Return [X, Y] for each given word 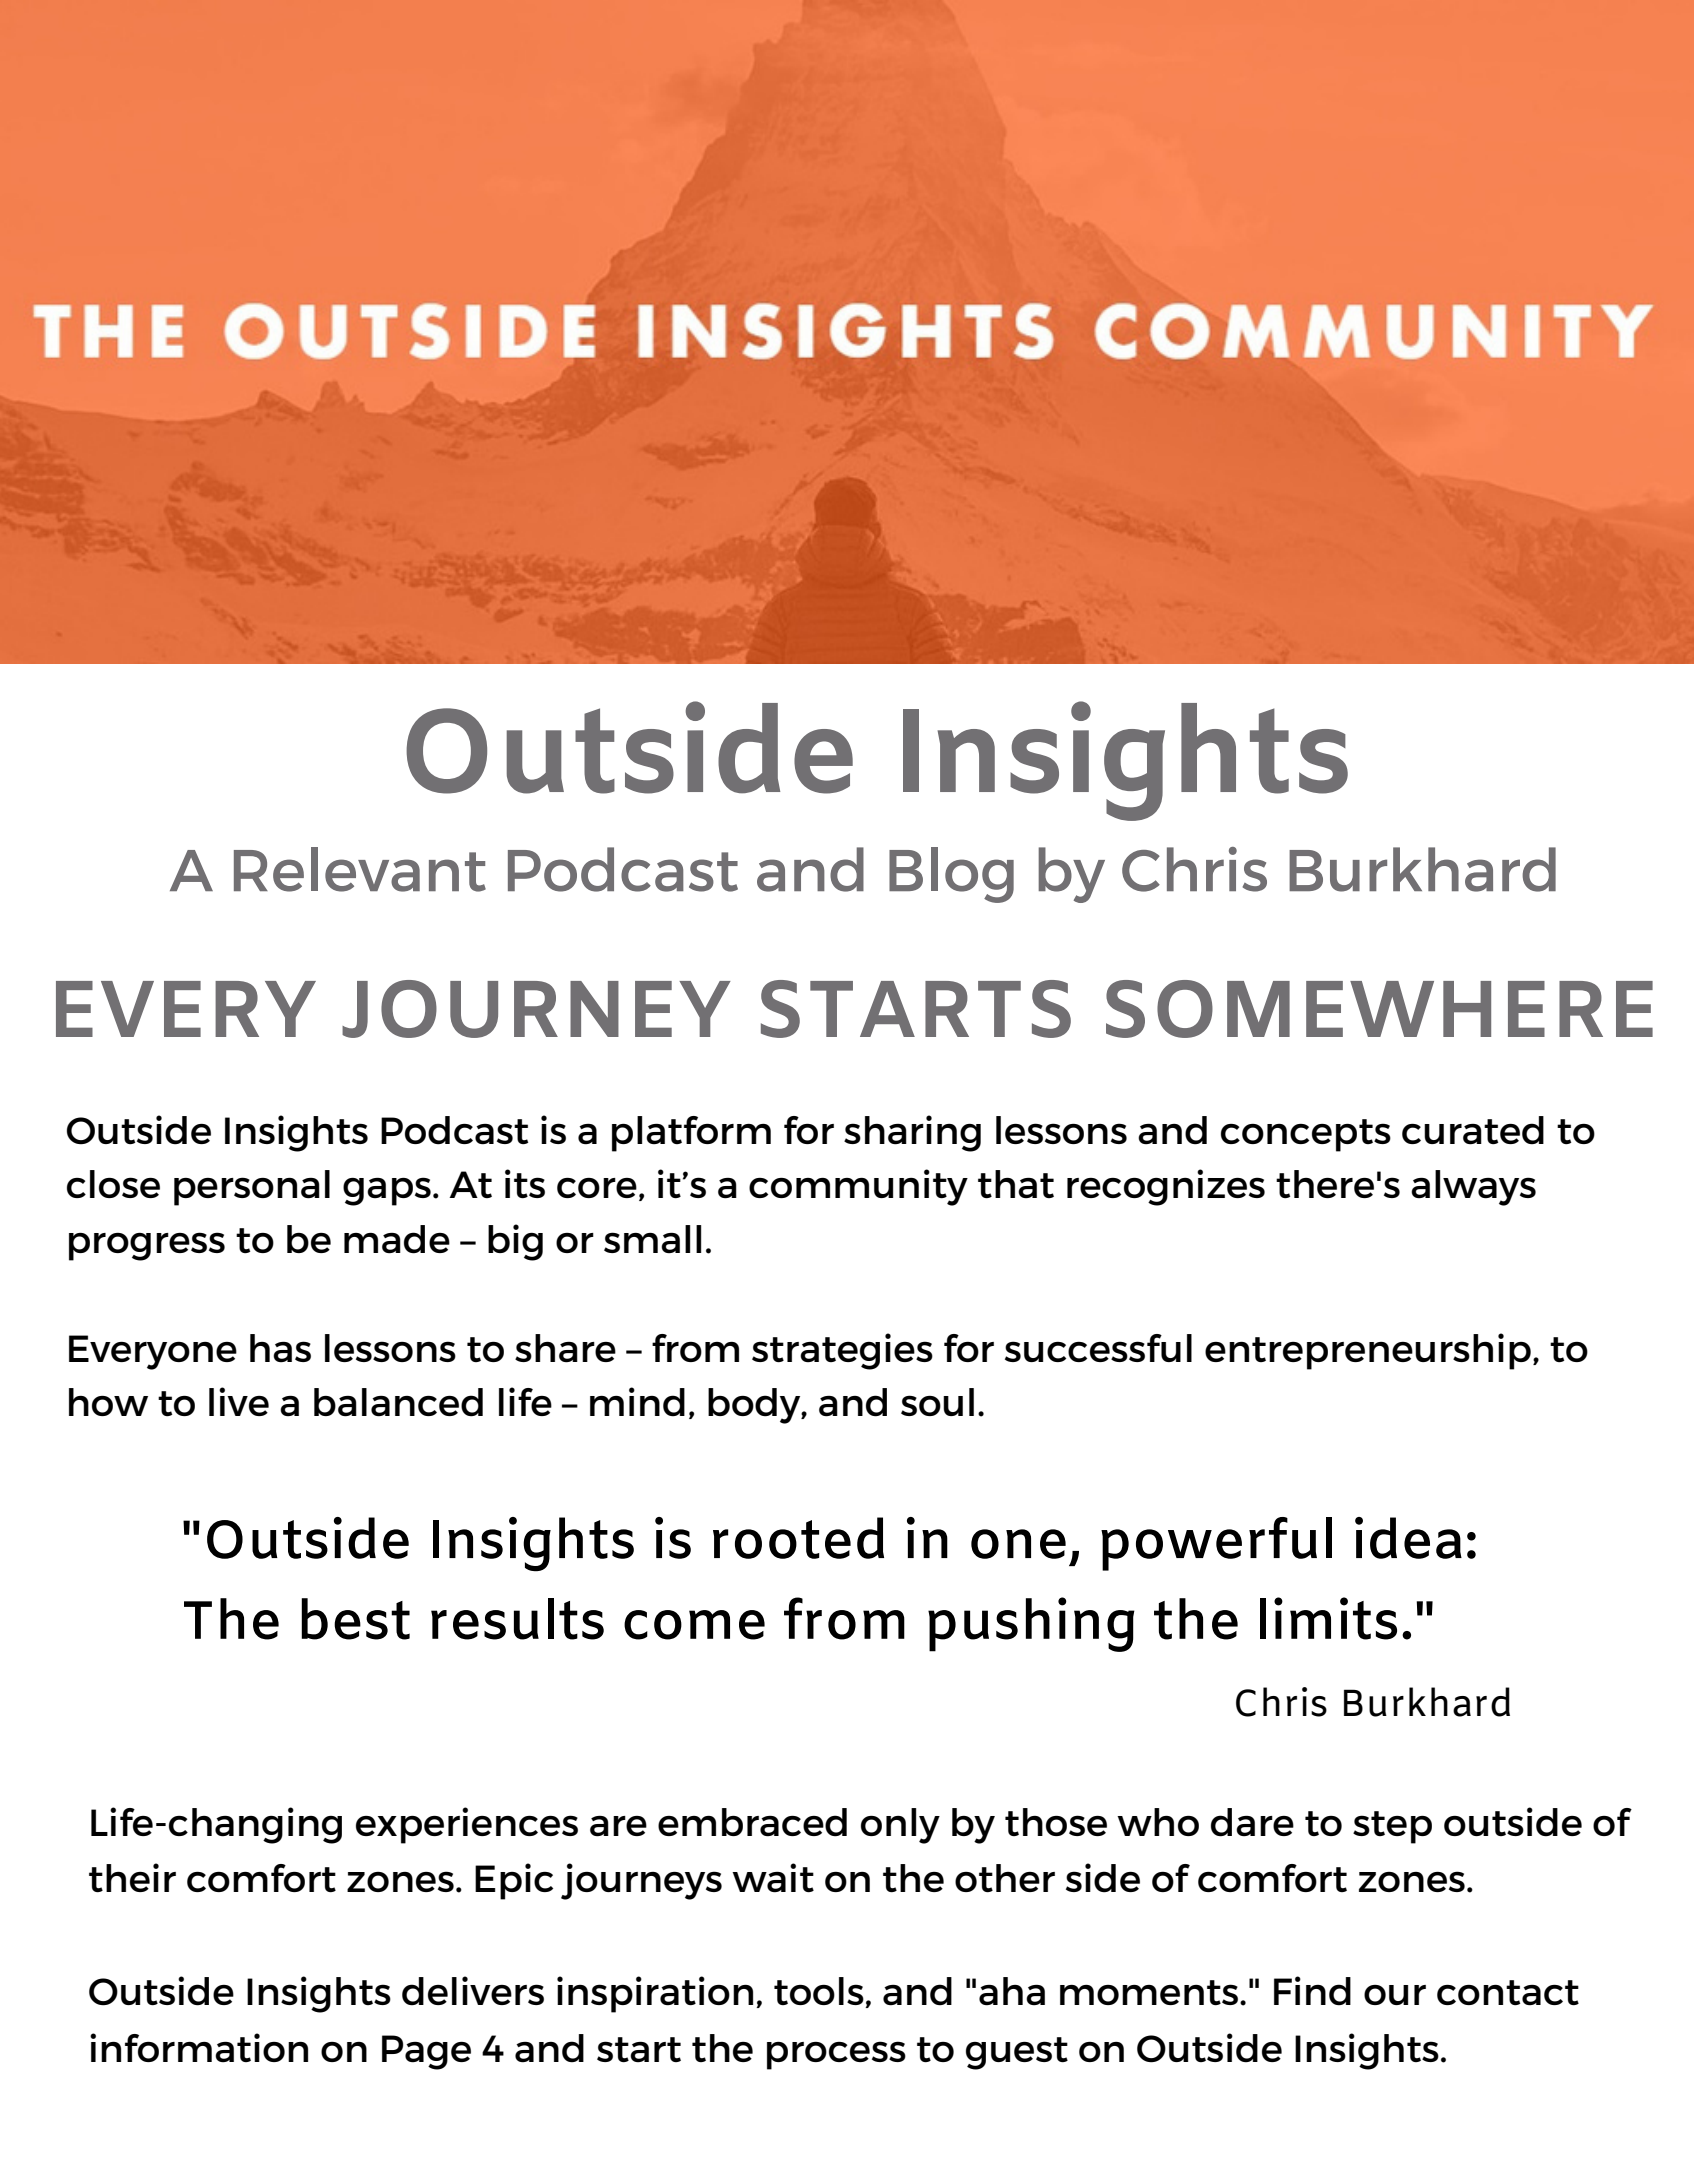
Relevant [360, 869]
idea [1408, 1538]
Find [1312, 1991]
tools [820, 1992]
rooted [798, 1538]
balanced [398, 1402]
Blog [951, 875]
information [199, 2047]
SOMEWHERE [1379, 1009]
